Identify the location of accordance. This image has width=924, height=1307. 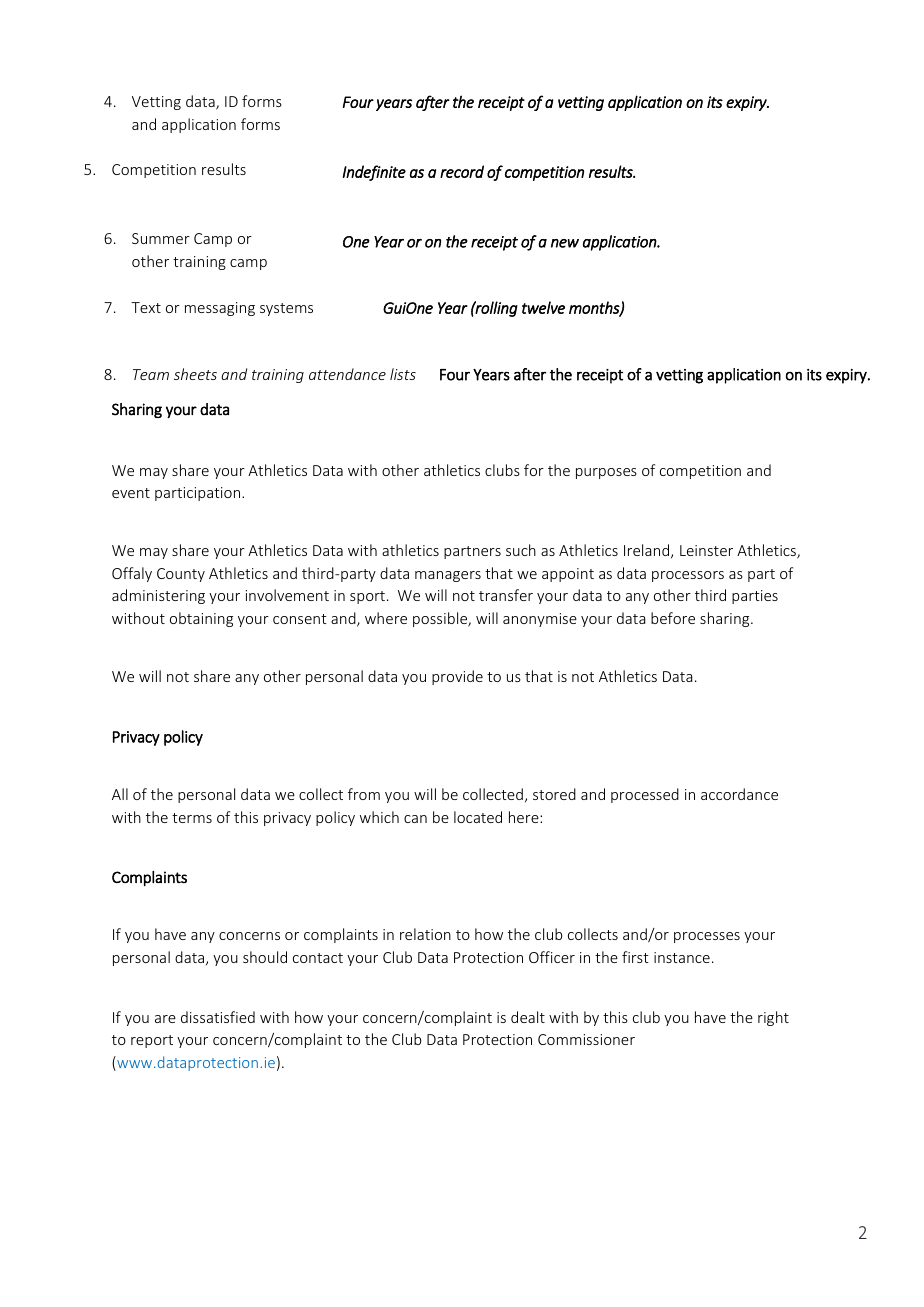
(739, 794).
